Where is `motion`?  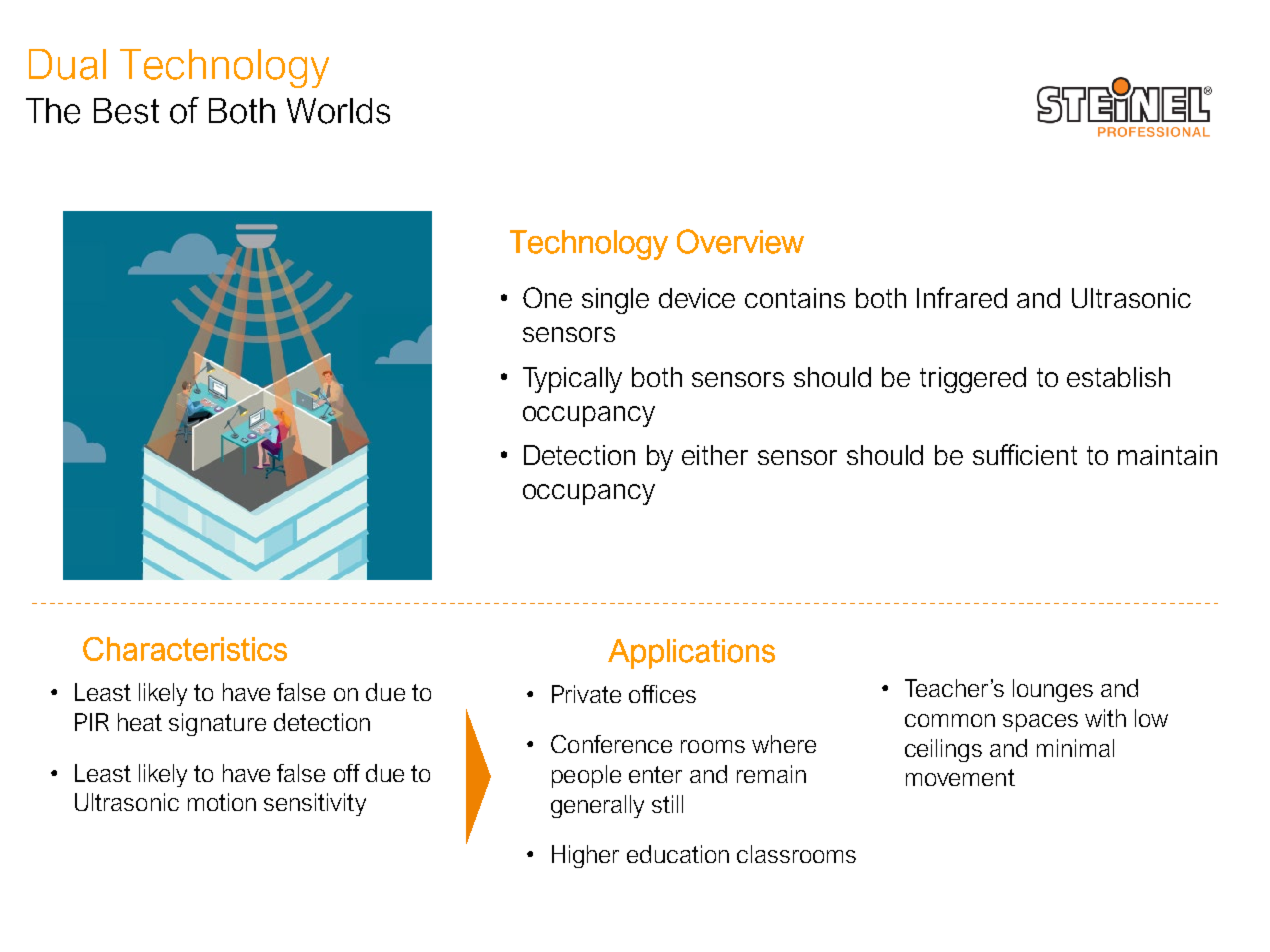
motion is located at coordinates (222, 802).
